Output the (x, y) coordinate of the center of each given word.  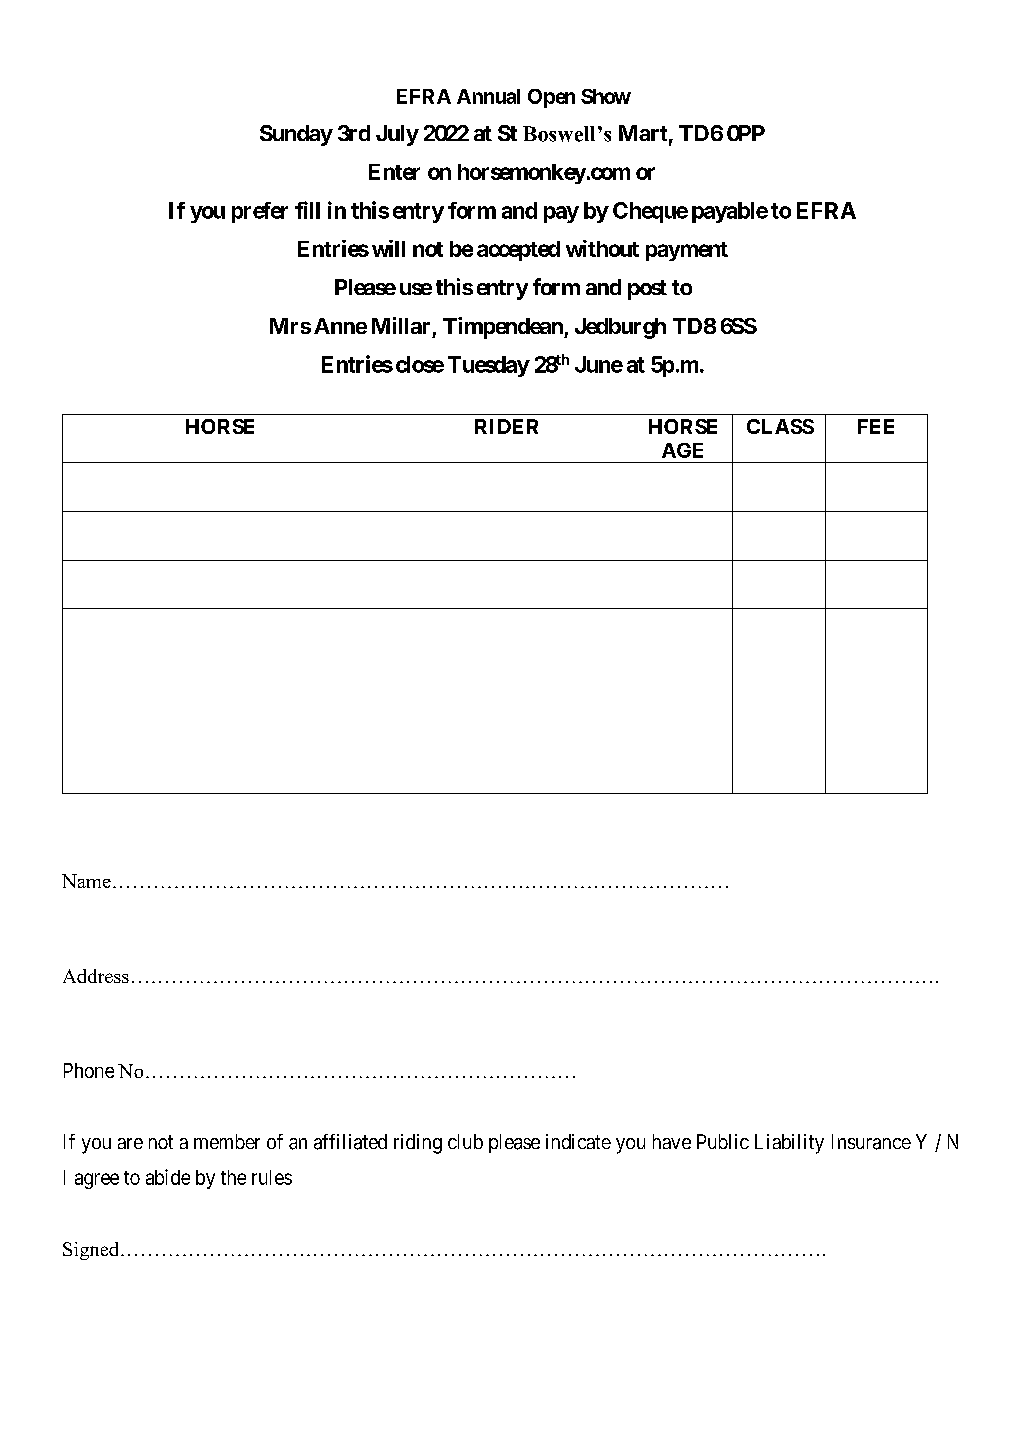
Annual (488, 96)
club (465, 1141)
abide (168, 1177)
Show (606, 96)
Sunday (296, 135)
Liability (789, 1144)
